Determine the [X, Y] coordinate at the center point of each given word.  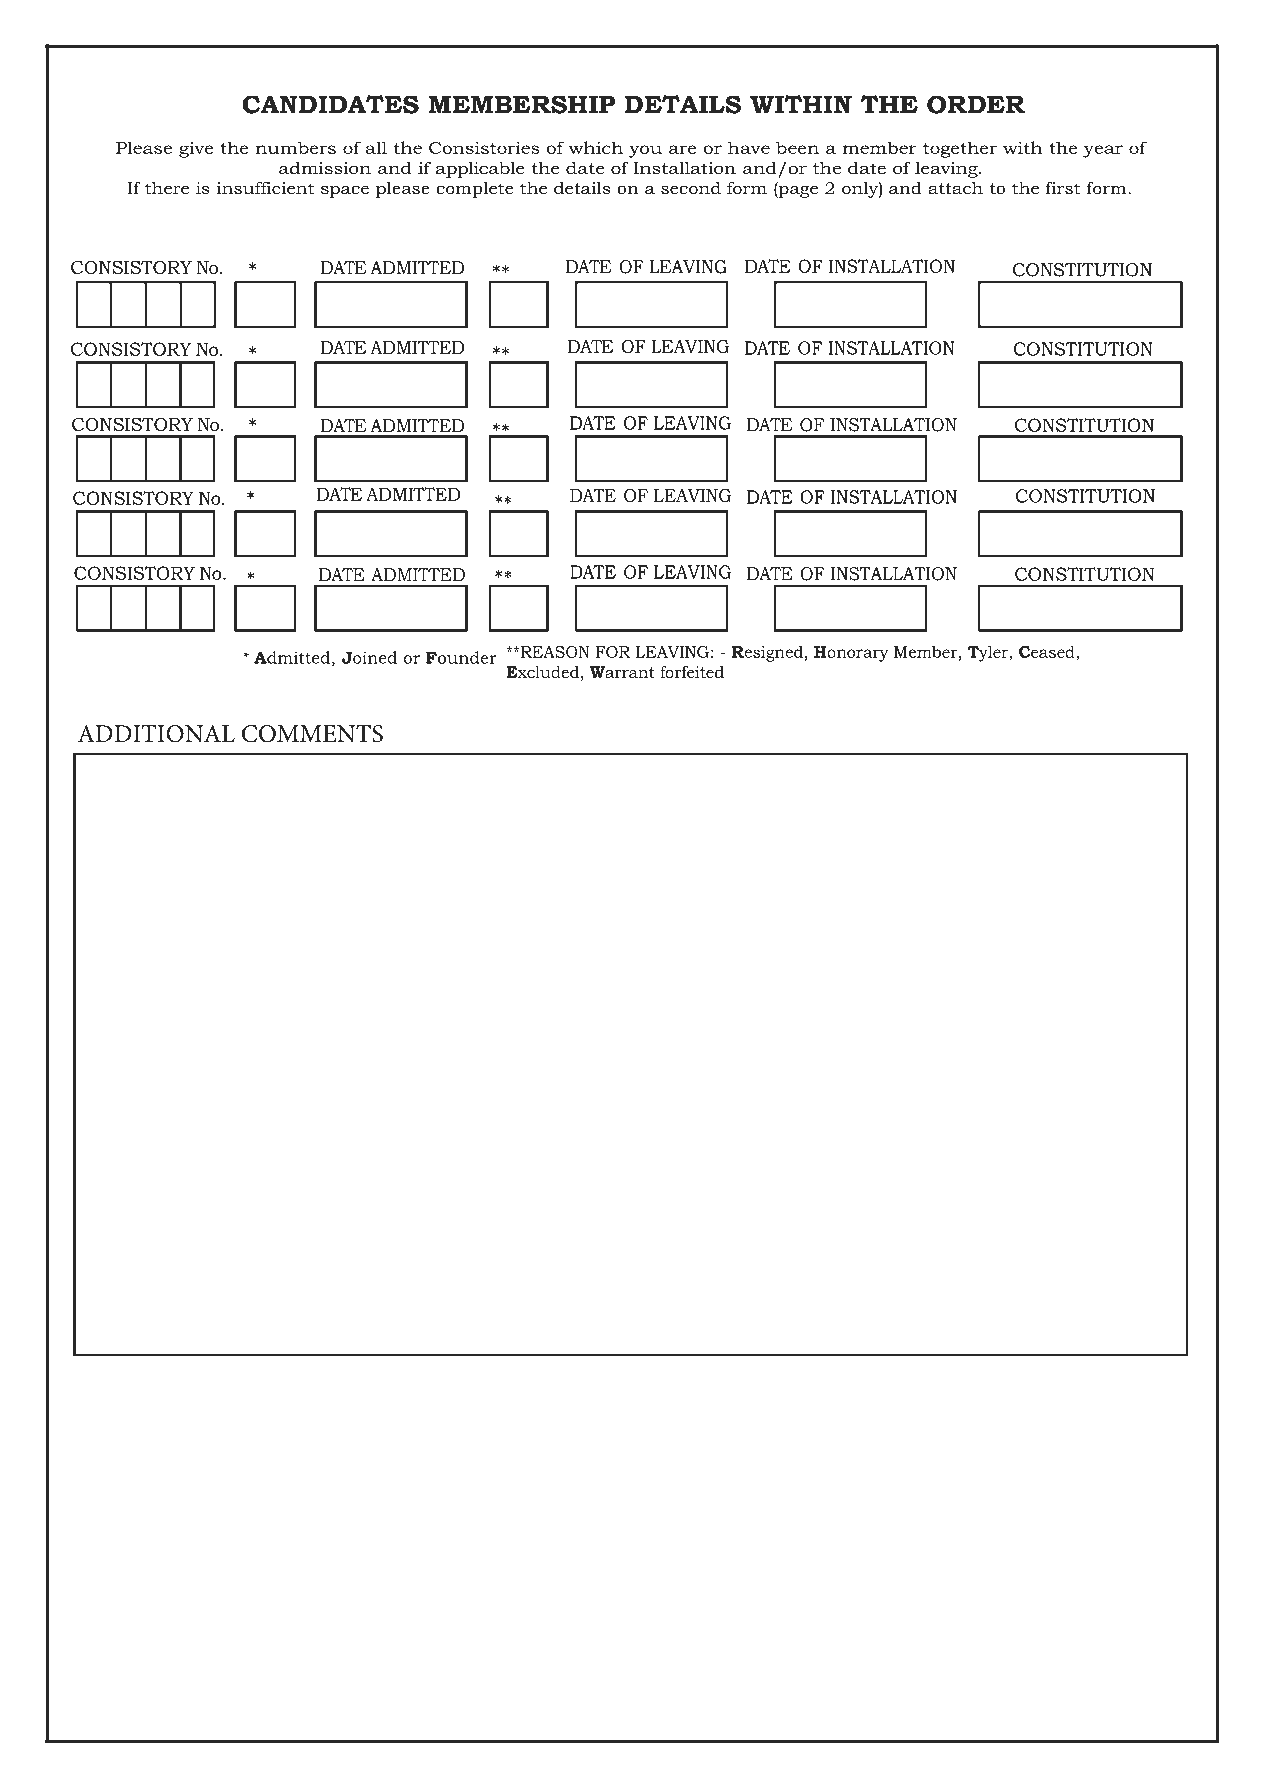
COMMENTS [312, 734]
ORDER [976, 104]
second [691, 188]
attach [955, 188]
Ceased [1048, 651]
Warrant [622, 672]
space [345, 191]
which [596, 147]
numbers [295, 147]
